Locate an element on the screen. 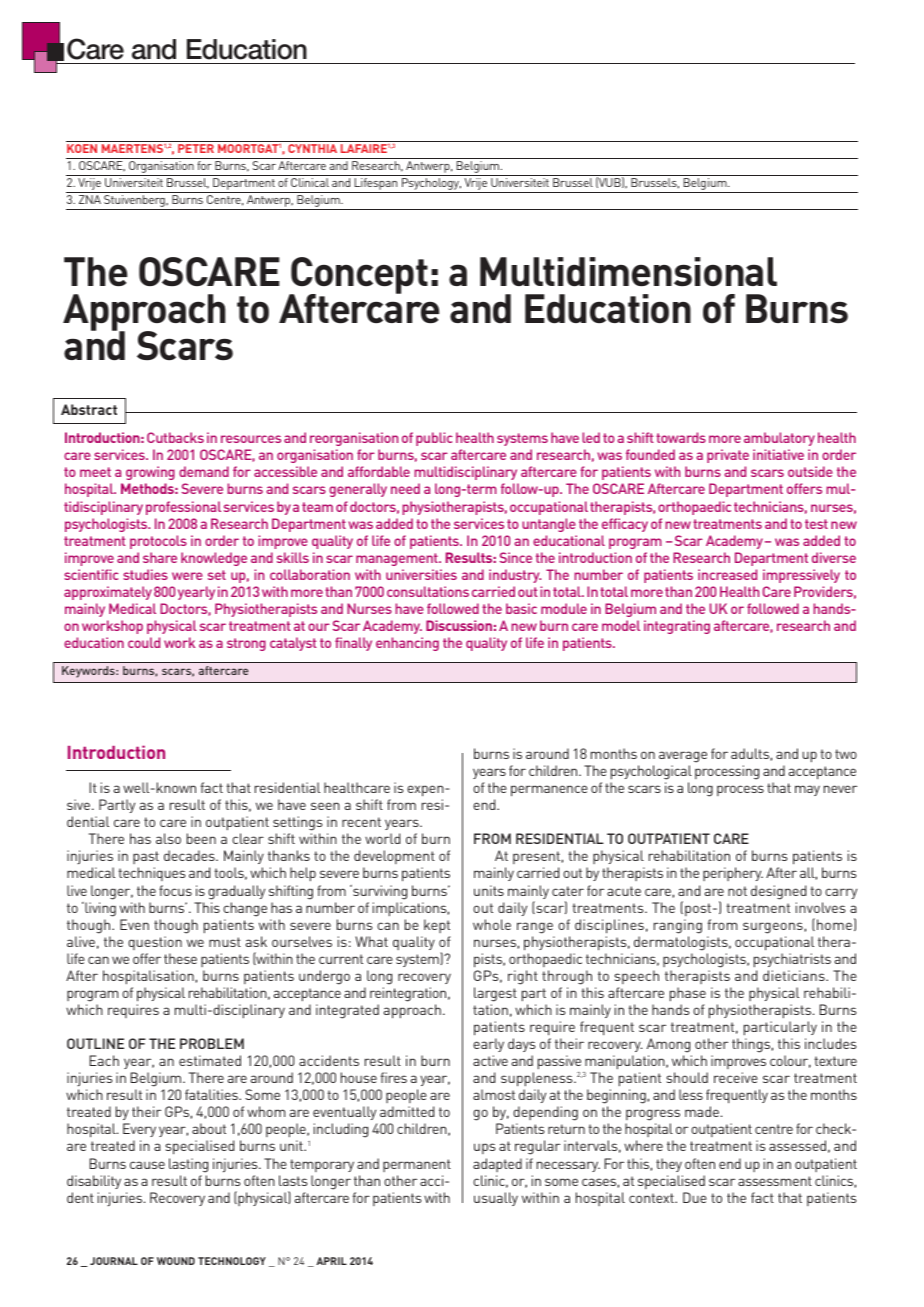 The height and width of the screenshot is (1307, 924). initiative is located at coordinates (778, 454).
